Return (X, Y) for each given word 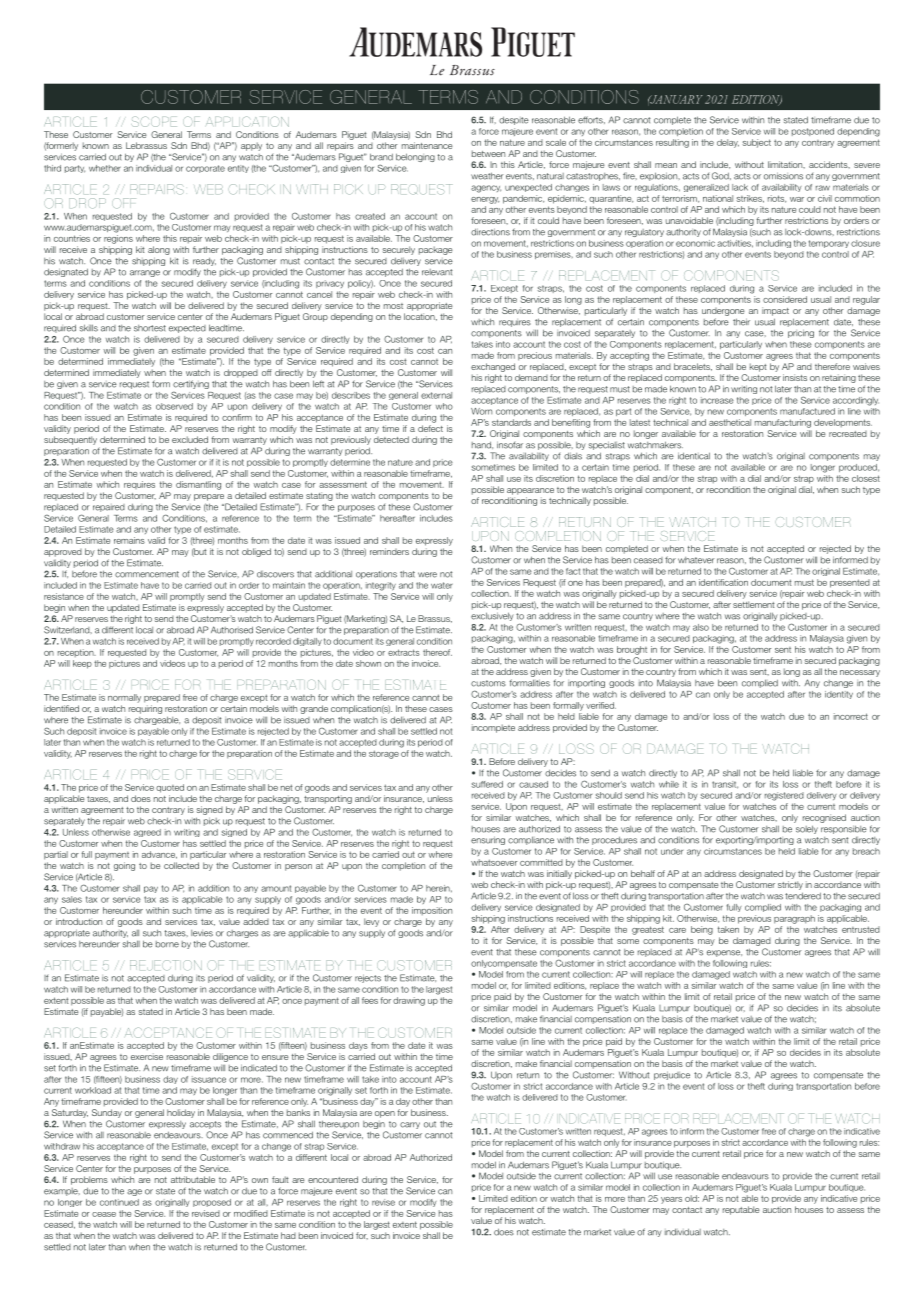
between (488, 153)
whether (105, 168)
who (444, 406)
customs (488, 683)
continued (119, 1202)
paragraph (794, 919)
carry (410, 1125)
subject (756, 143)
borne (167, 944)
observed (174, 406)
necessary (860, 673)
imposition (432, 911)
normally (124, 698)
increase (717, 400)
